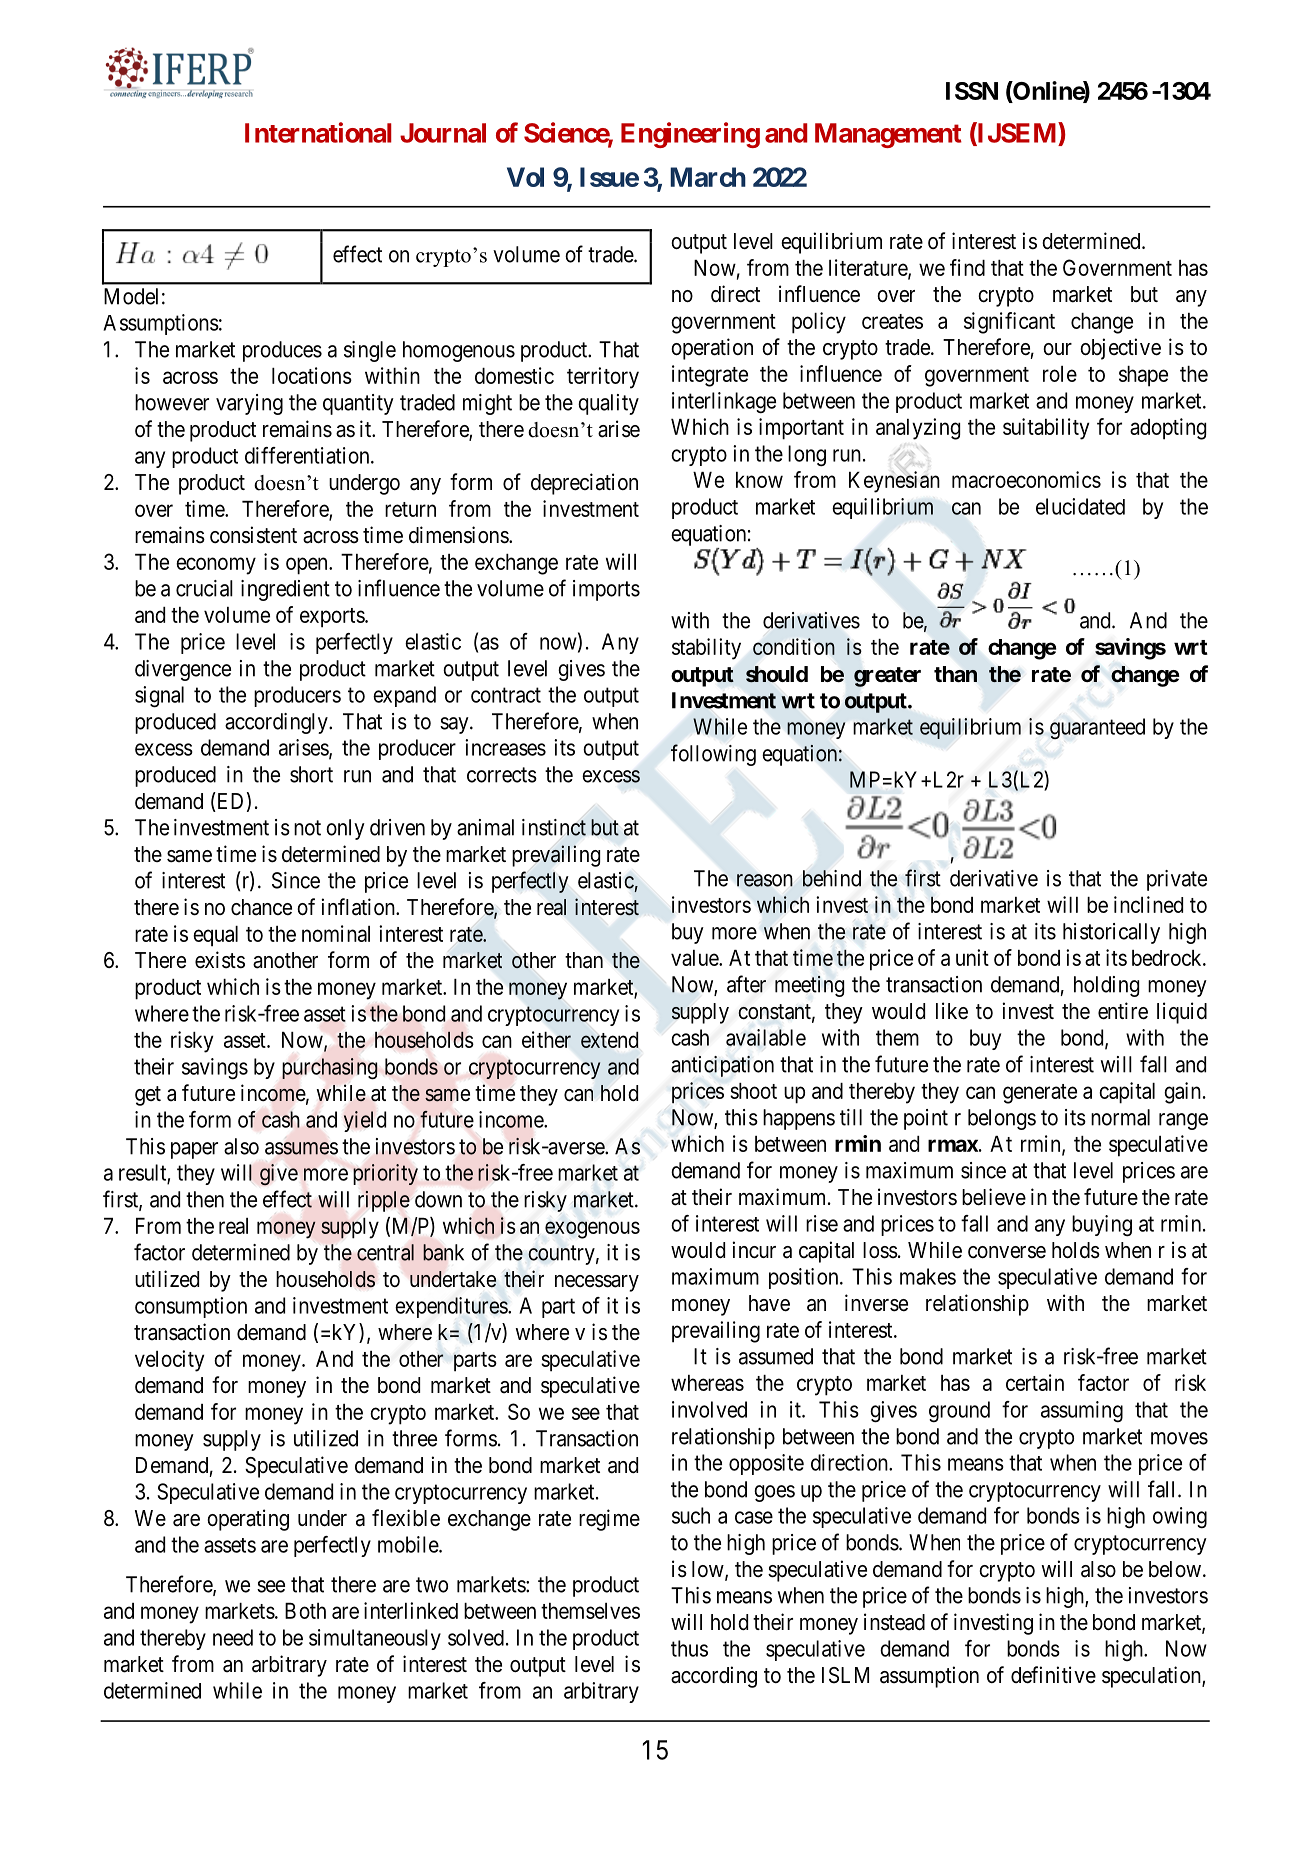  What do you see at coordinates (1097, 728) in the document?
I see `guaranteed` at bounding box center [1097, 728].
